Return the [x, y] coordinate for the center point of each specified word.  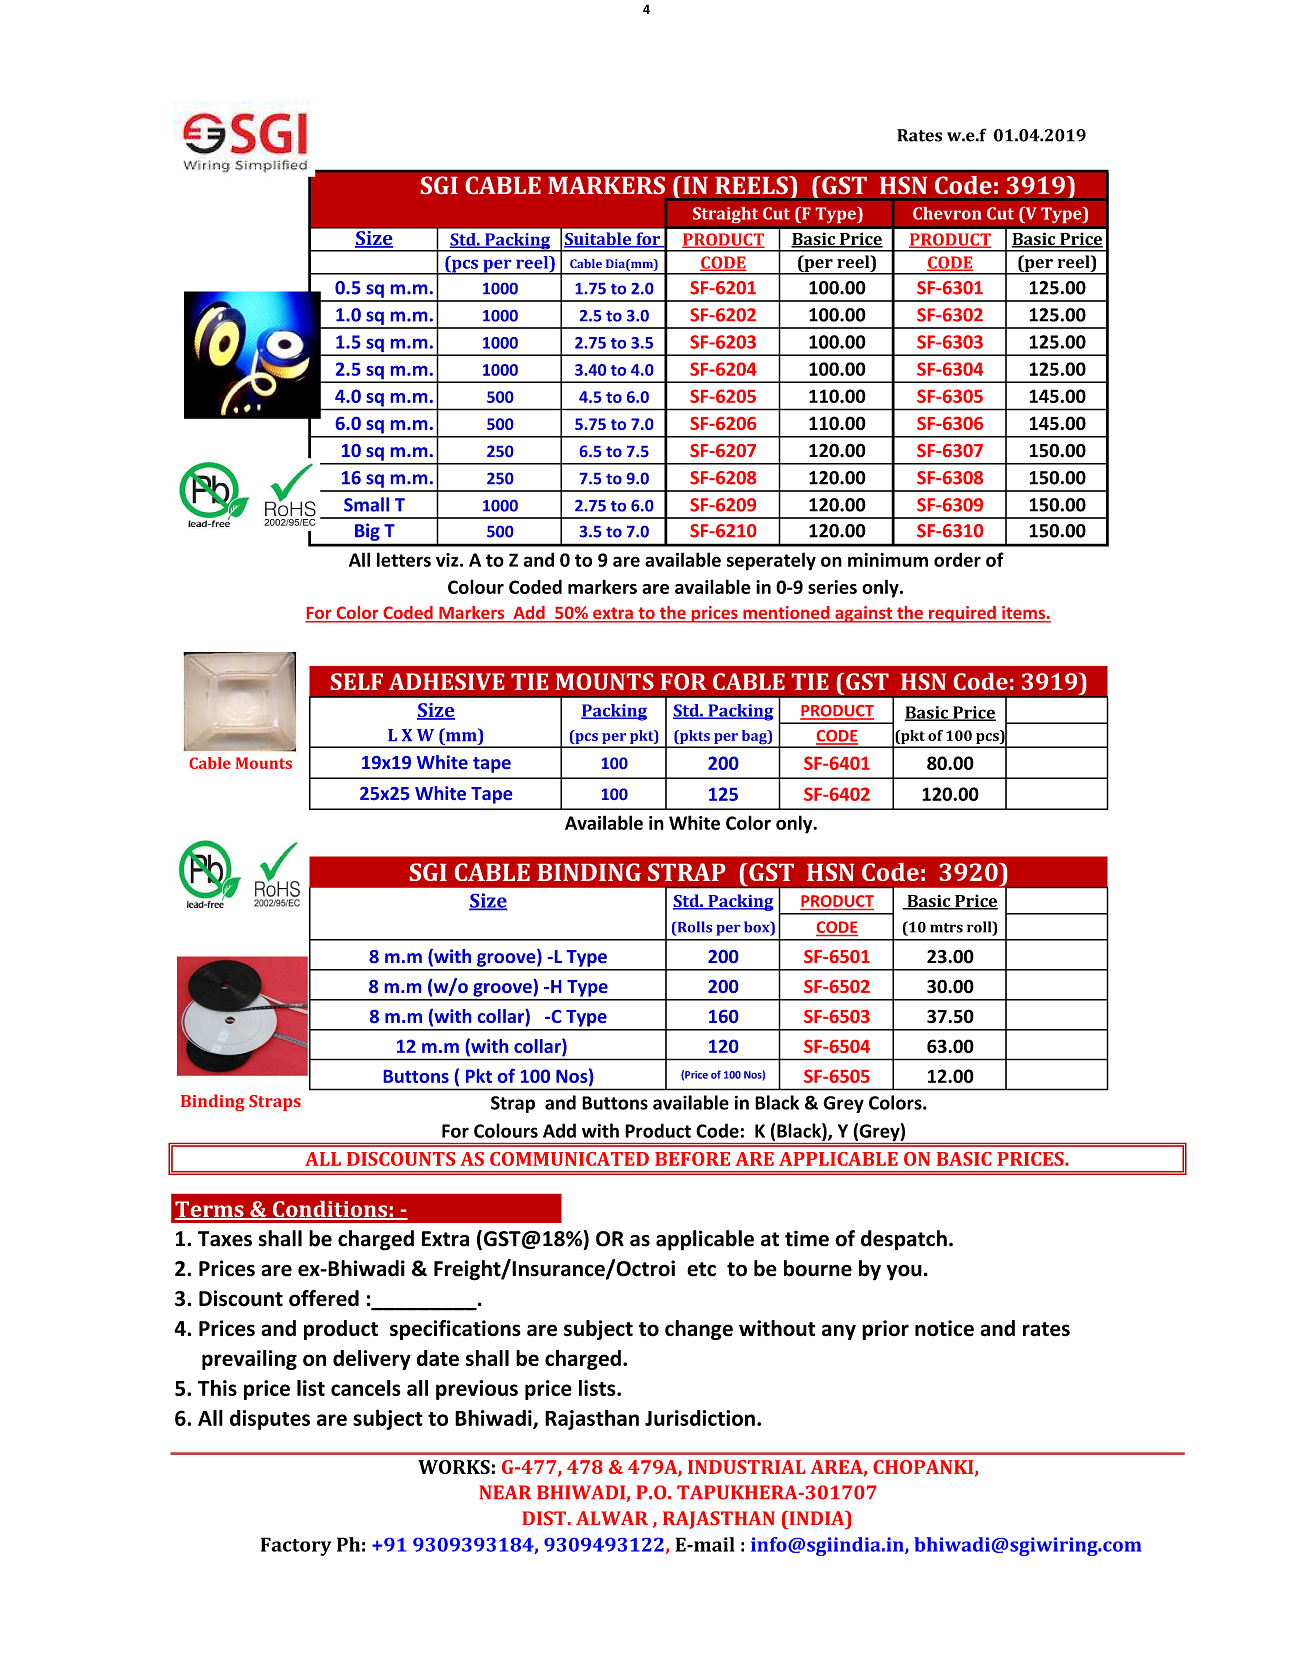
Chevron [947, 213]
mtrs [946, 928]
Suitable [599, 240]
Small [366, 504]
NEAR [505, 1492]
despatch [904, 1240]
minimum [888, 560]
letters [404, 559]
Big [367, 532]
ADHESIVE [446, 681]
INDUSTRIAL [747, 1467]
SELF [357, 681]
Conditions [330, 1210]
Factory [296, 1546]
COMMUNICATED [569, 1159]
